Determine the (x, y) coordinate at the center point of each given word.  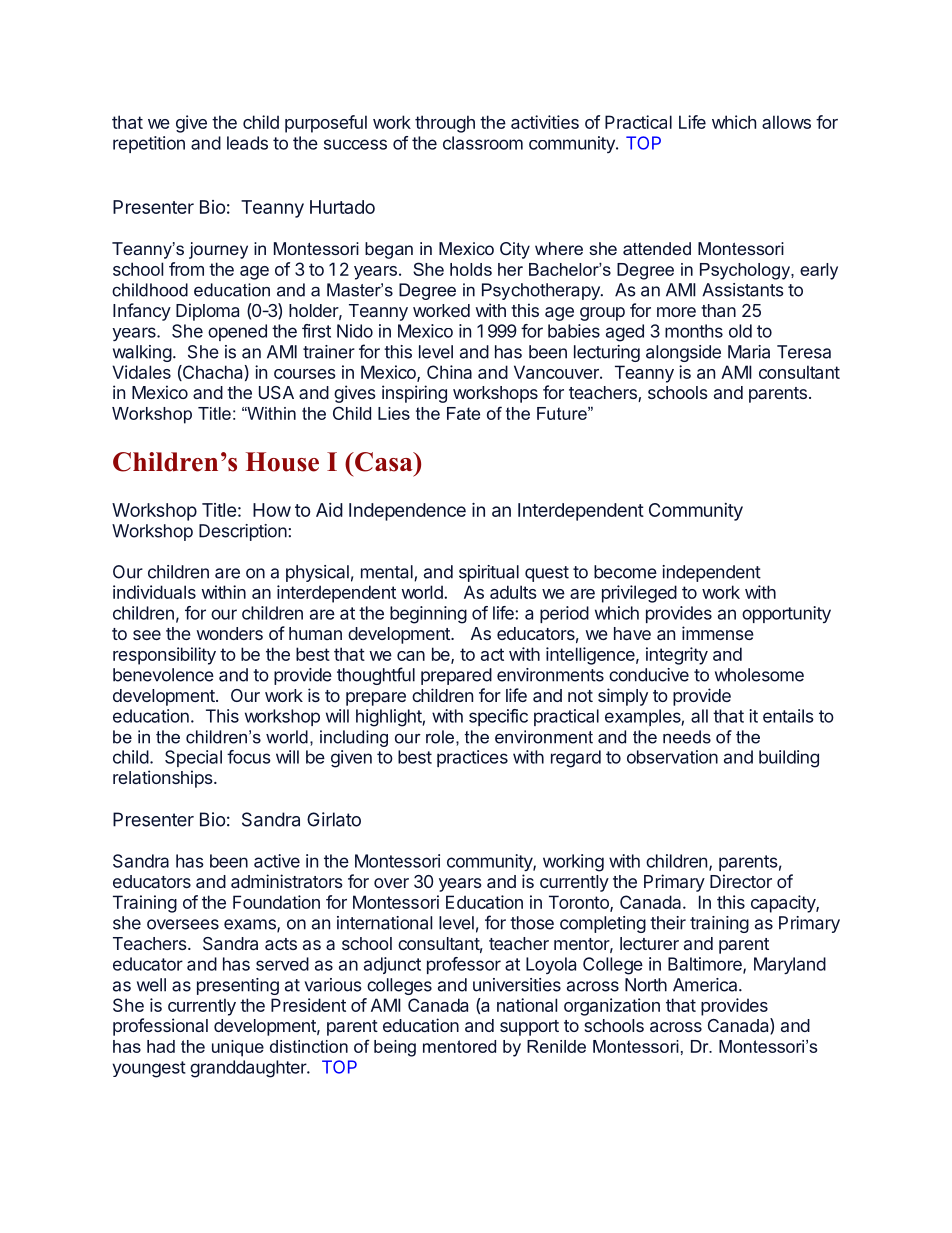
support (529, 1028)
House (282, 462)
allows (786, 122)
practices (472, 758)
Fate (463, 413)
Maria (749, 352)
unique (238, 1048)
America (706, 985)
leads (247, 143)
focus (249, 757)
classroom (483, 143)
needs (687, 737)
